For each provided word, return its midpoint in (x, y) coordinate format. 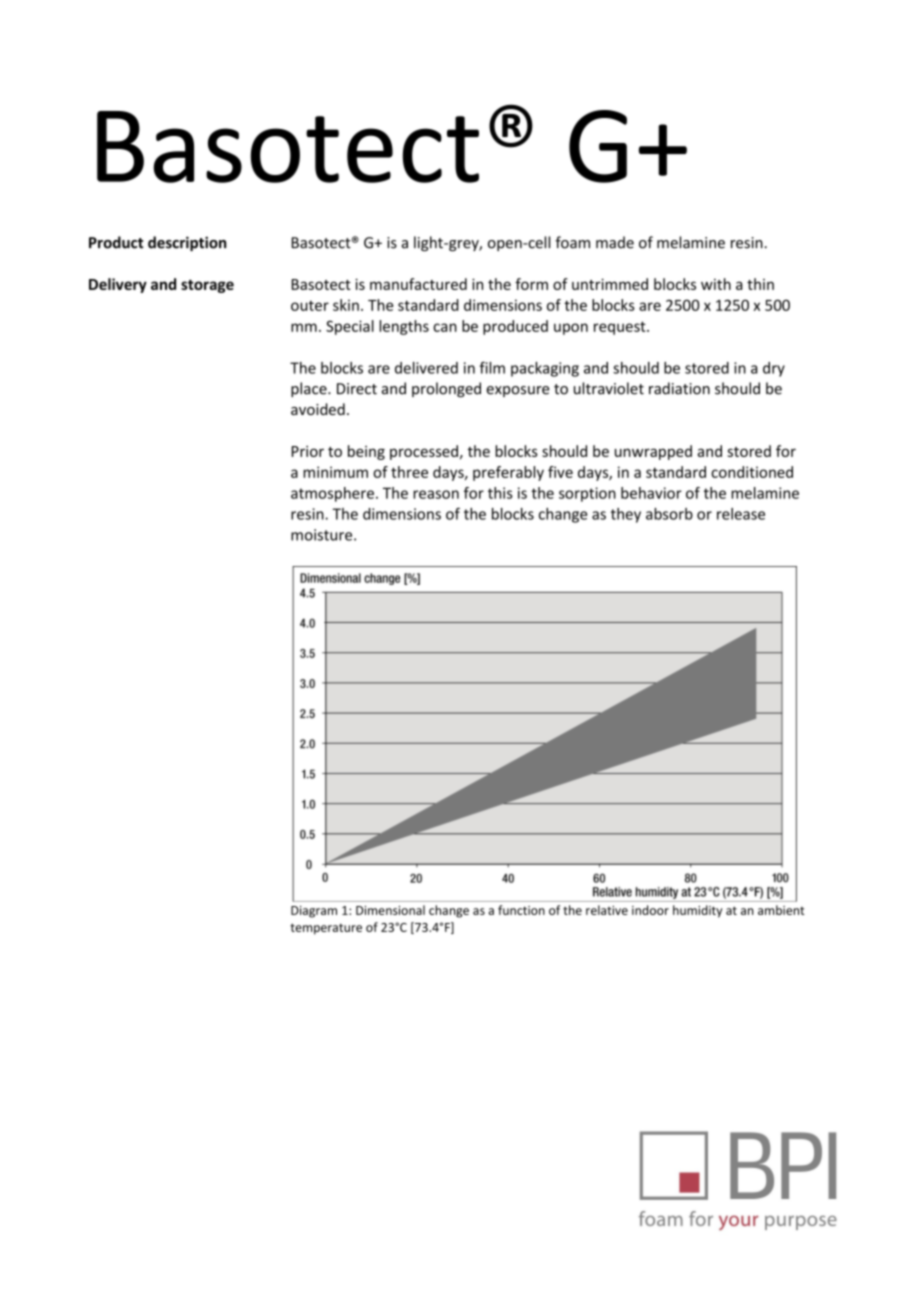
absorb (669, 514)
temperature (326, 929)
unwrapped (653, 452)
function (521, 910)
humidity (697, 911)
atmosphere (332, 494)
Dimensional (390, 910)
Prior (308, 451)
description (187, 243)
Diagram (314, 912)
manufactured (418, 284)
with (716, 284)
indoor (650, 910)
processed (424, 452)
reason (436, 494)
